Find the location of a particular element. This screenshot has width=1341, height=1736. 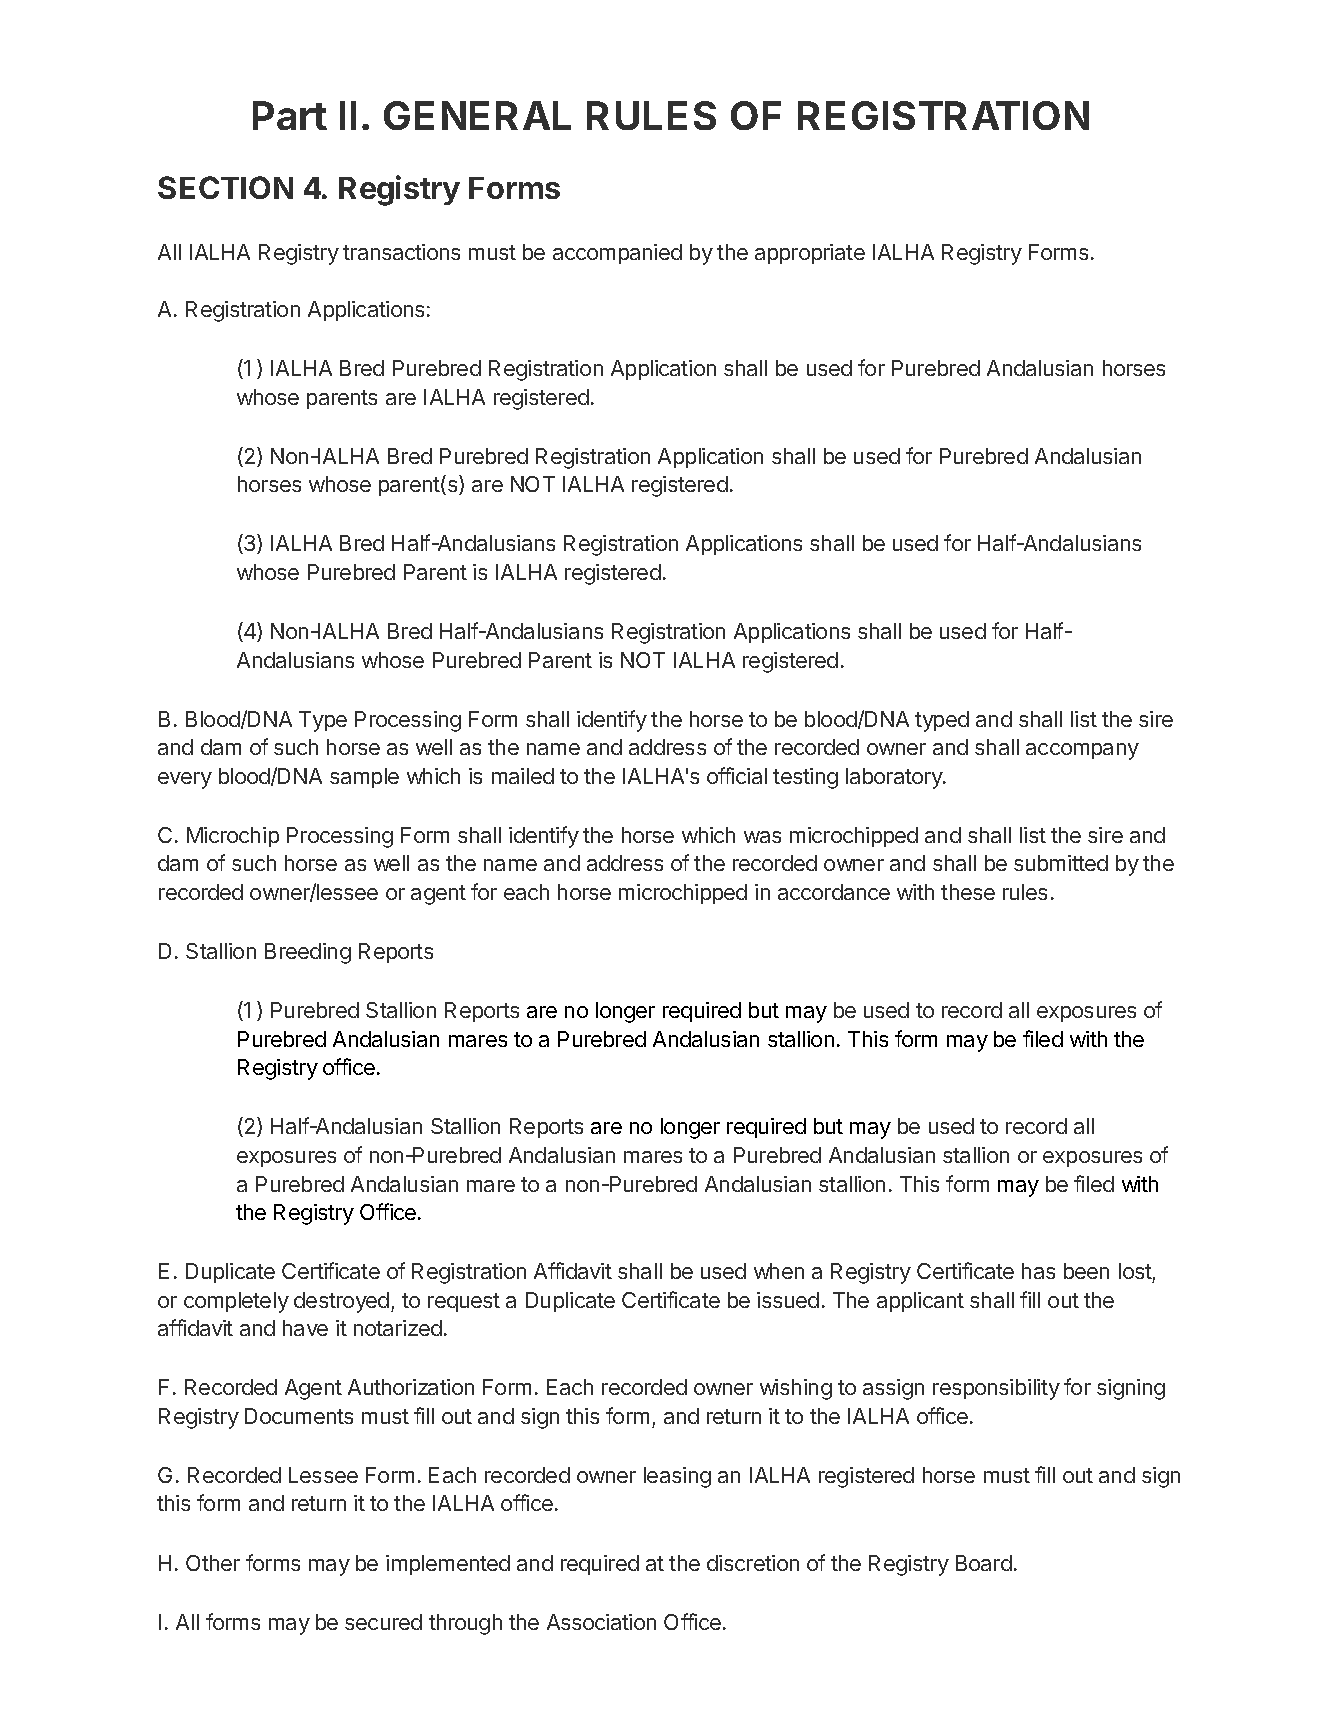

official is located at coordinates (737, 775).
